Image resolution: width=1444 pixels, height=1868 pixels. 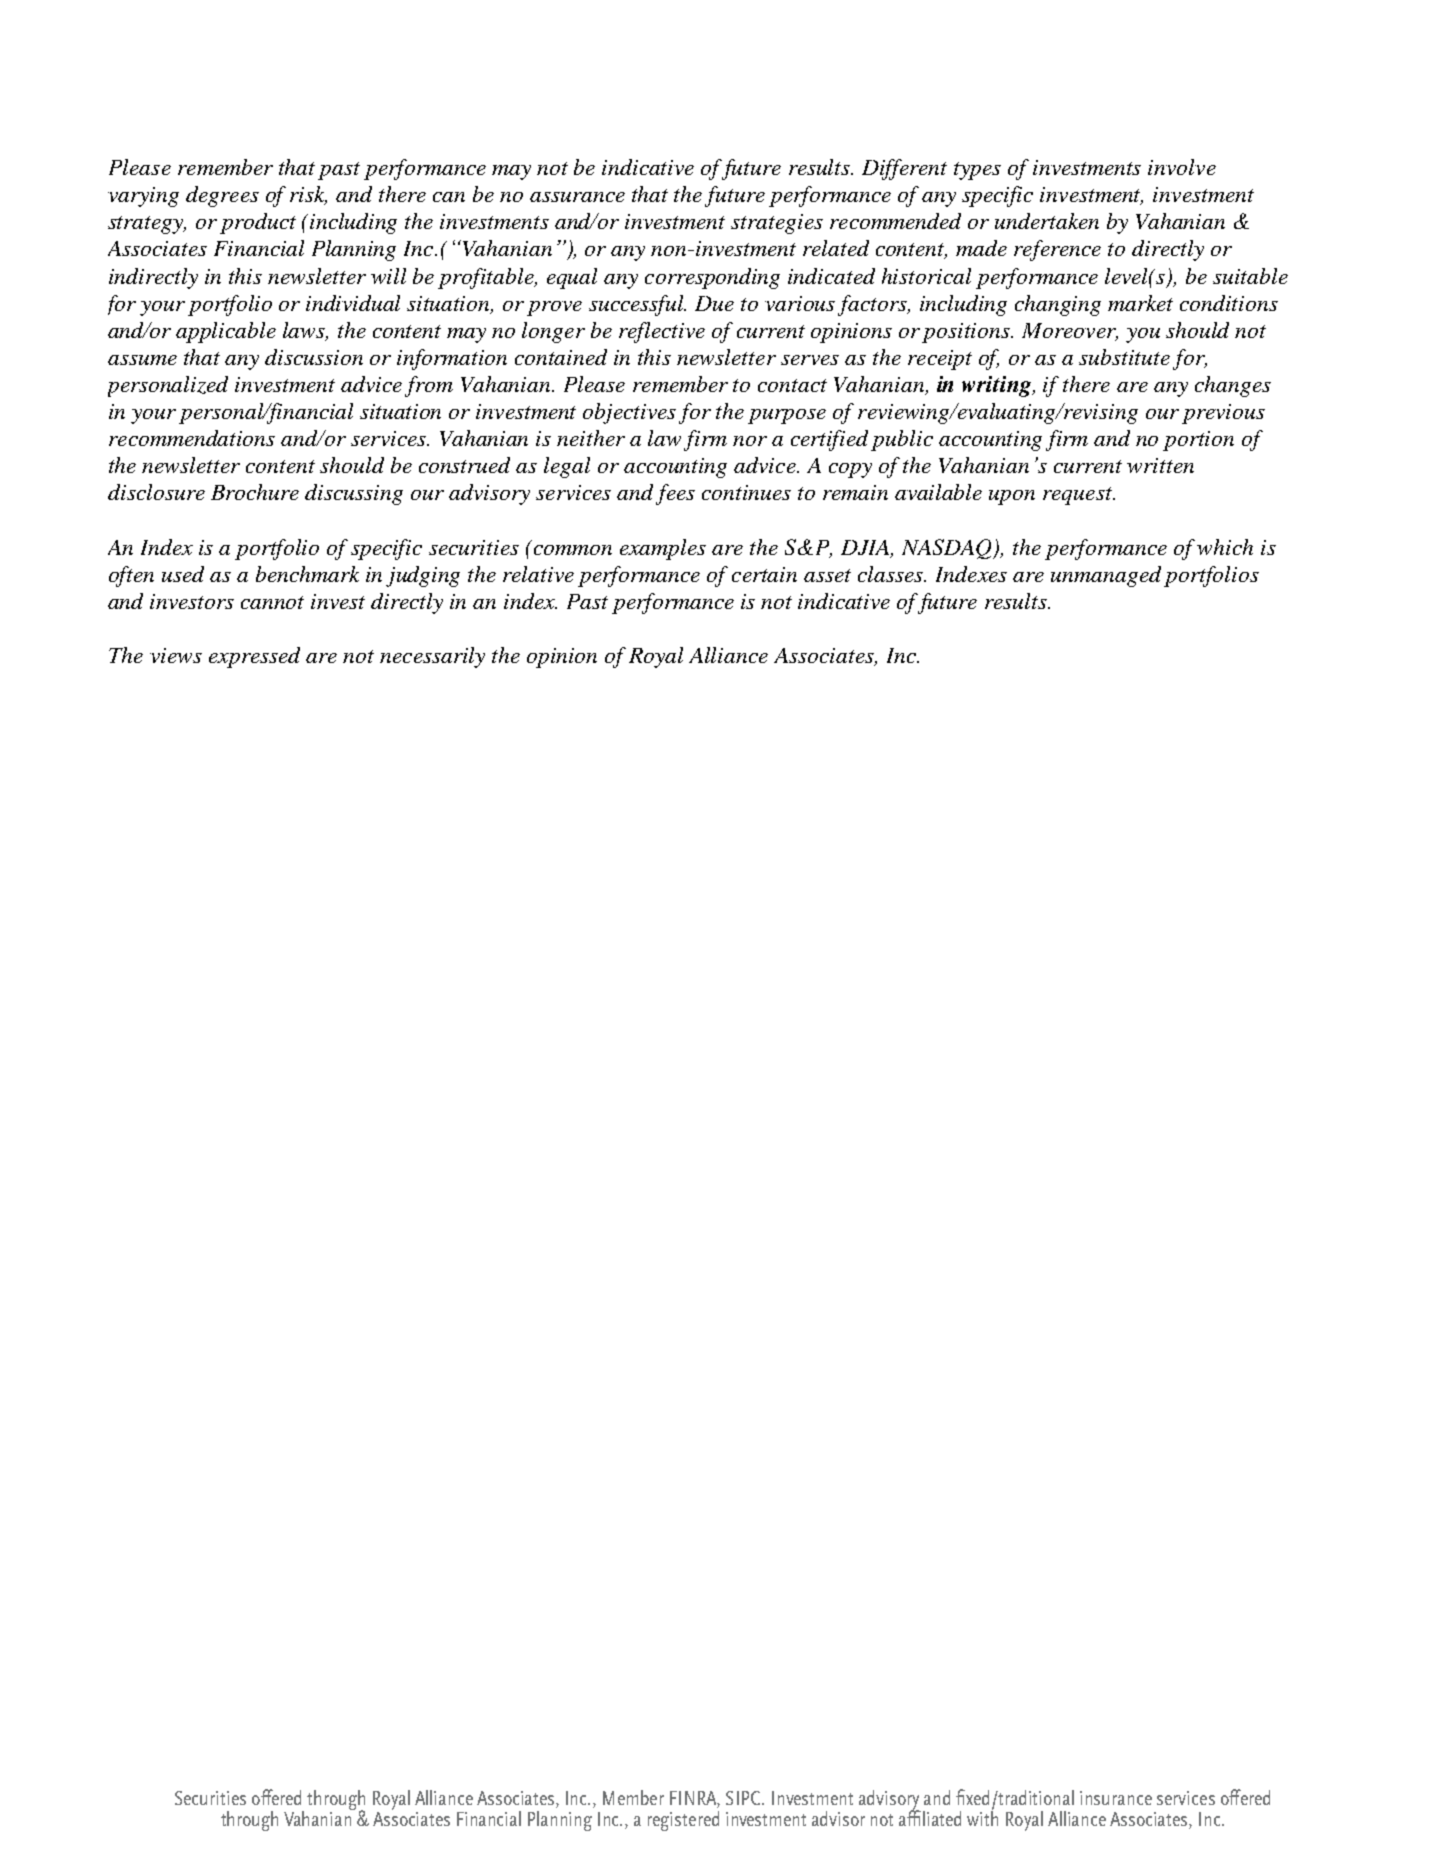 What do you see at coordinates (683, 1821) in the screenshot?
I see `registered` at bounding box center [683, 1821].
